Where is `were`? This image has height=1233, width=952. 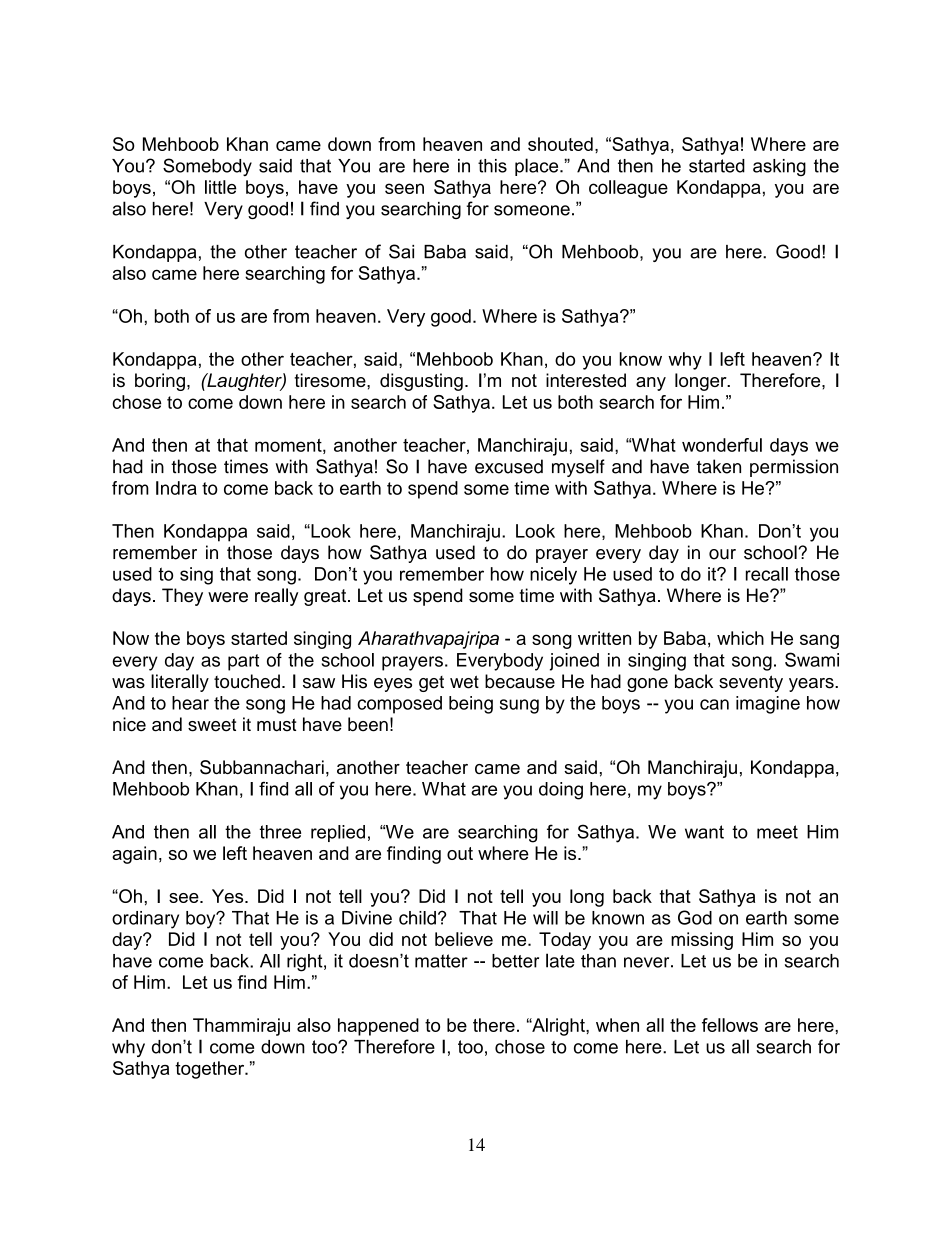 were is located at coordinates (228, 597).
